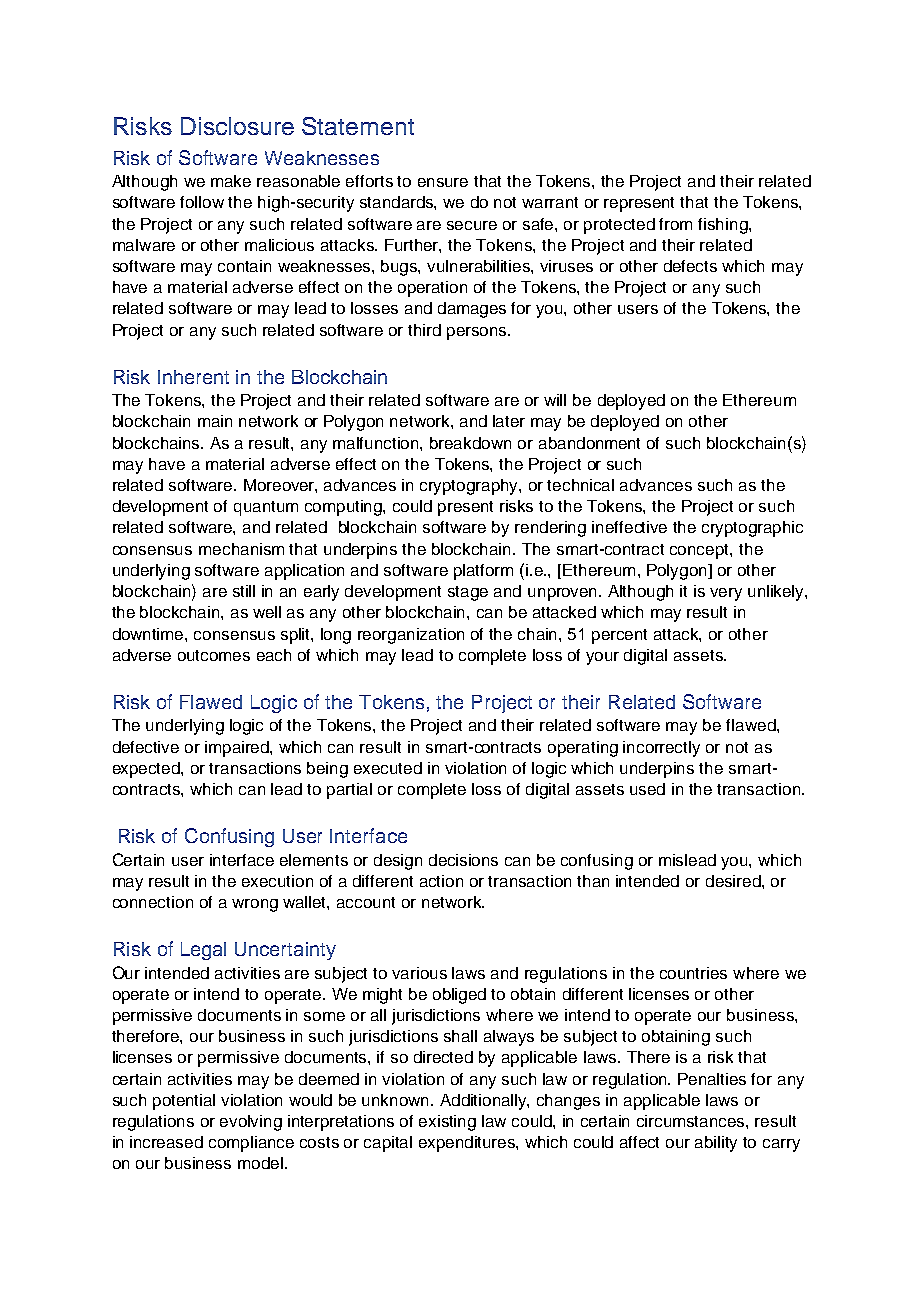  What do you see at coordinates (724, 226) in the screenshot?
I see `fishing` at bounding box center [724, 226].
